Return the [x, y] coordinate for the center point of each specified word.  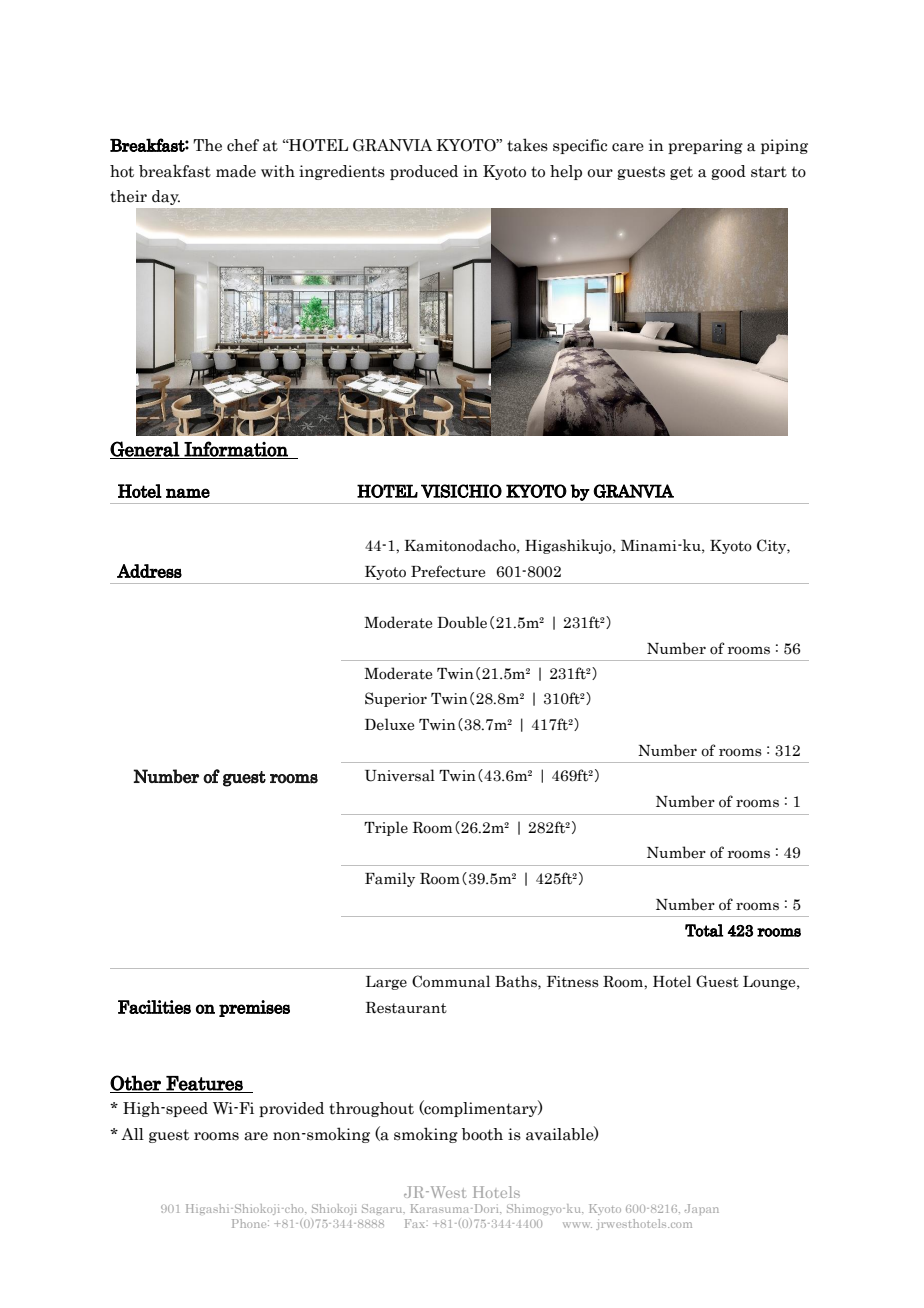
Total [704, 930]
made [236, 171]
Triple [386, 828]
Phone [250, 1223]
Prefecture [448, 571]
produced [424, 172]
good [728, 172]
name [188, 493]
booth [482, 1134]
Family [390, 879]
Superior [396, 699]
